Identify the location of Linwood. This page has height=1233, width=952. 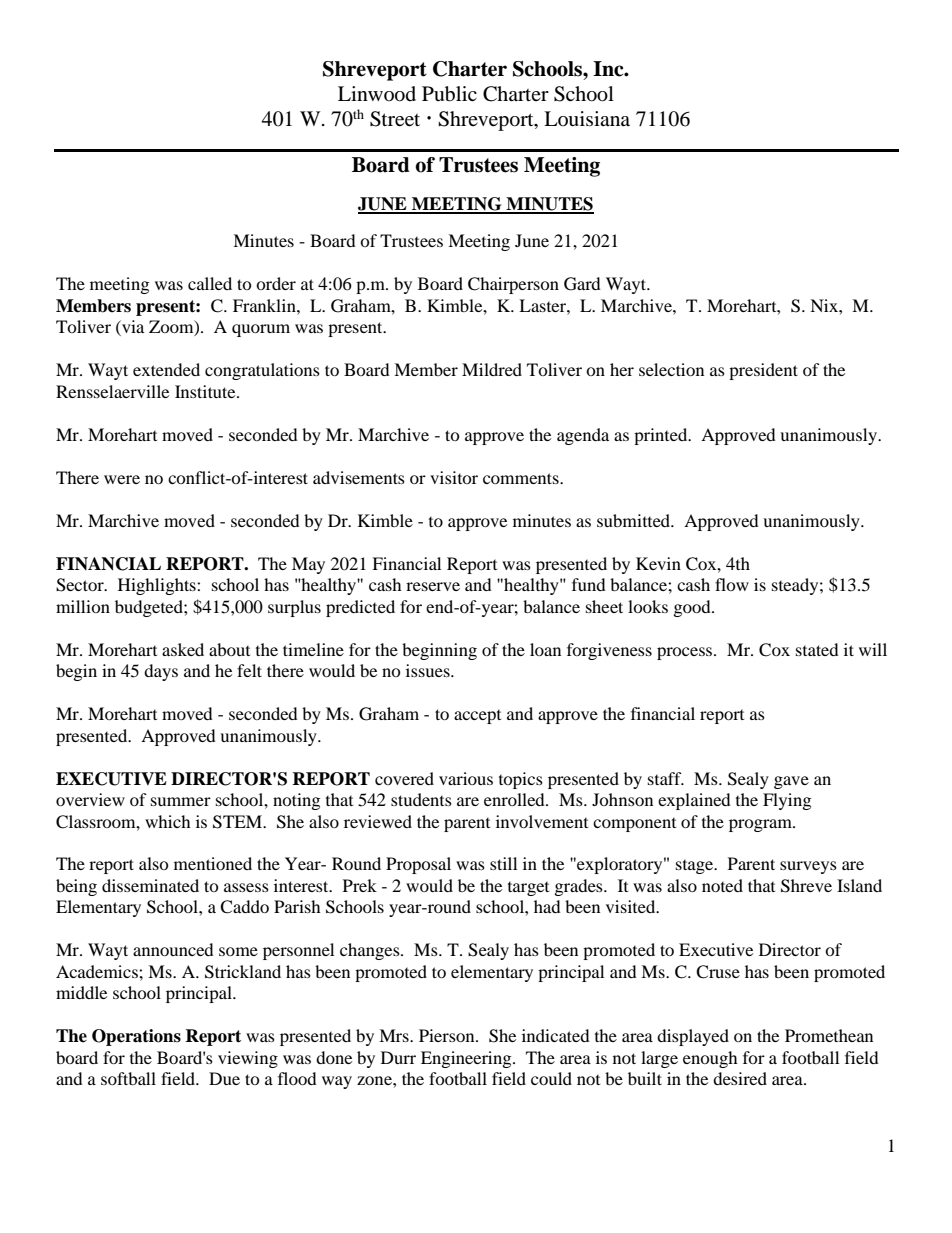
(377, 94).
